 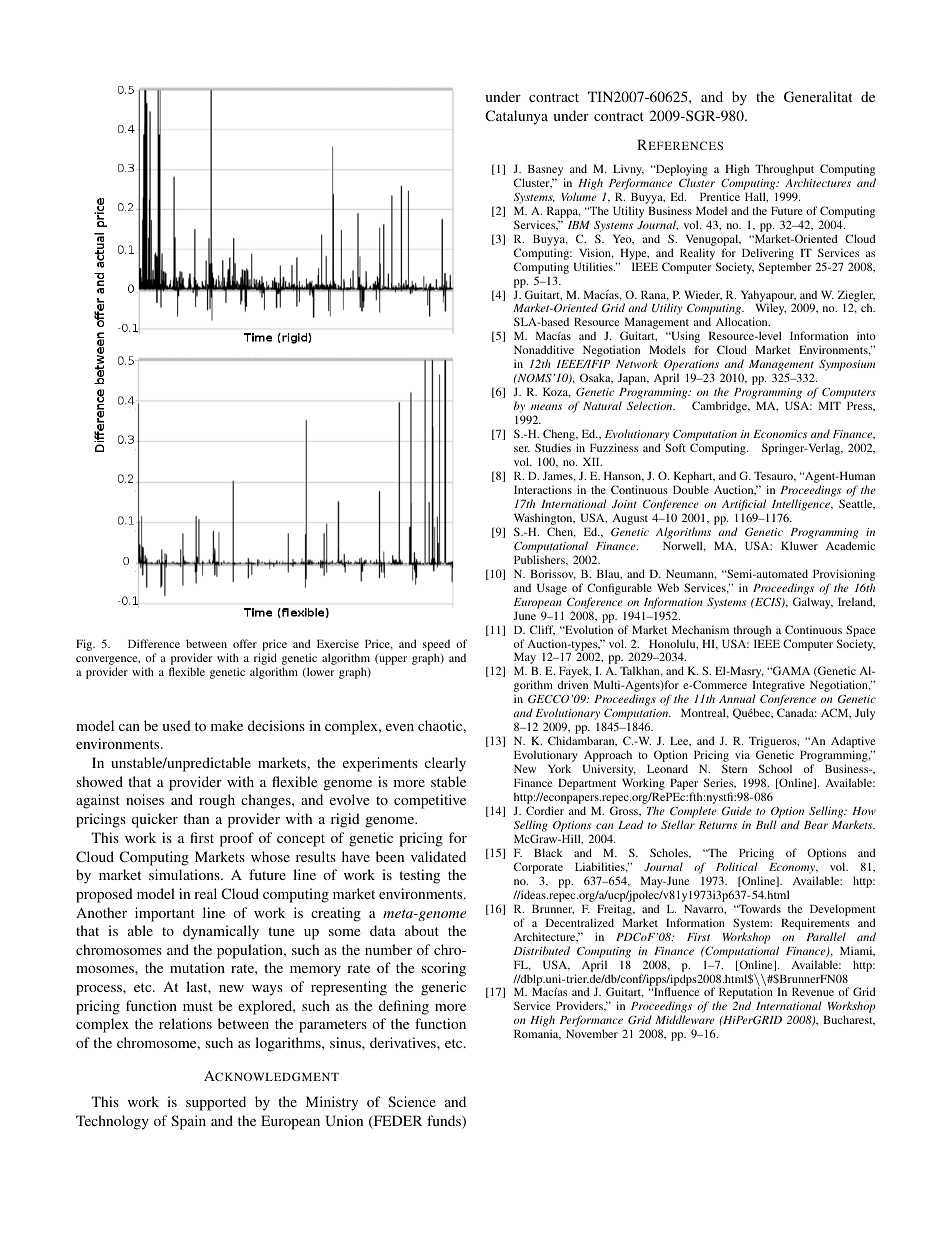 I want to click on competitive, so click(x=430, y=801).
